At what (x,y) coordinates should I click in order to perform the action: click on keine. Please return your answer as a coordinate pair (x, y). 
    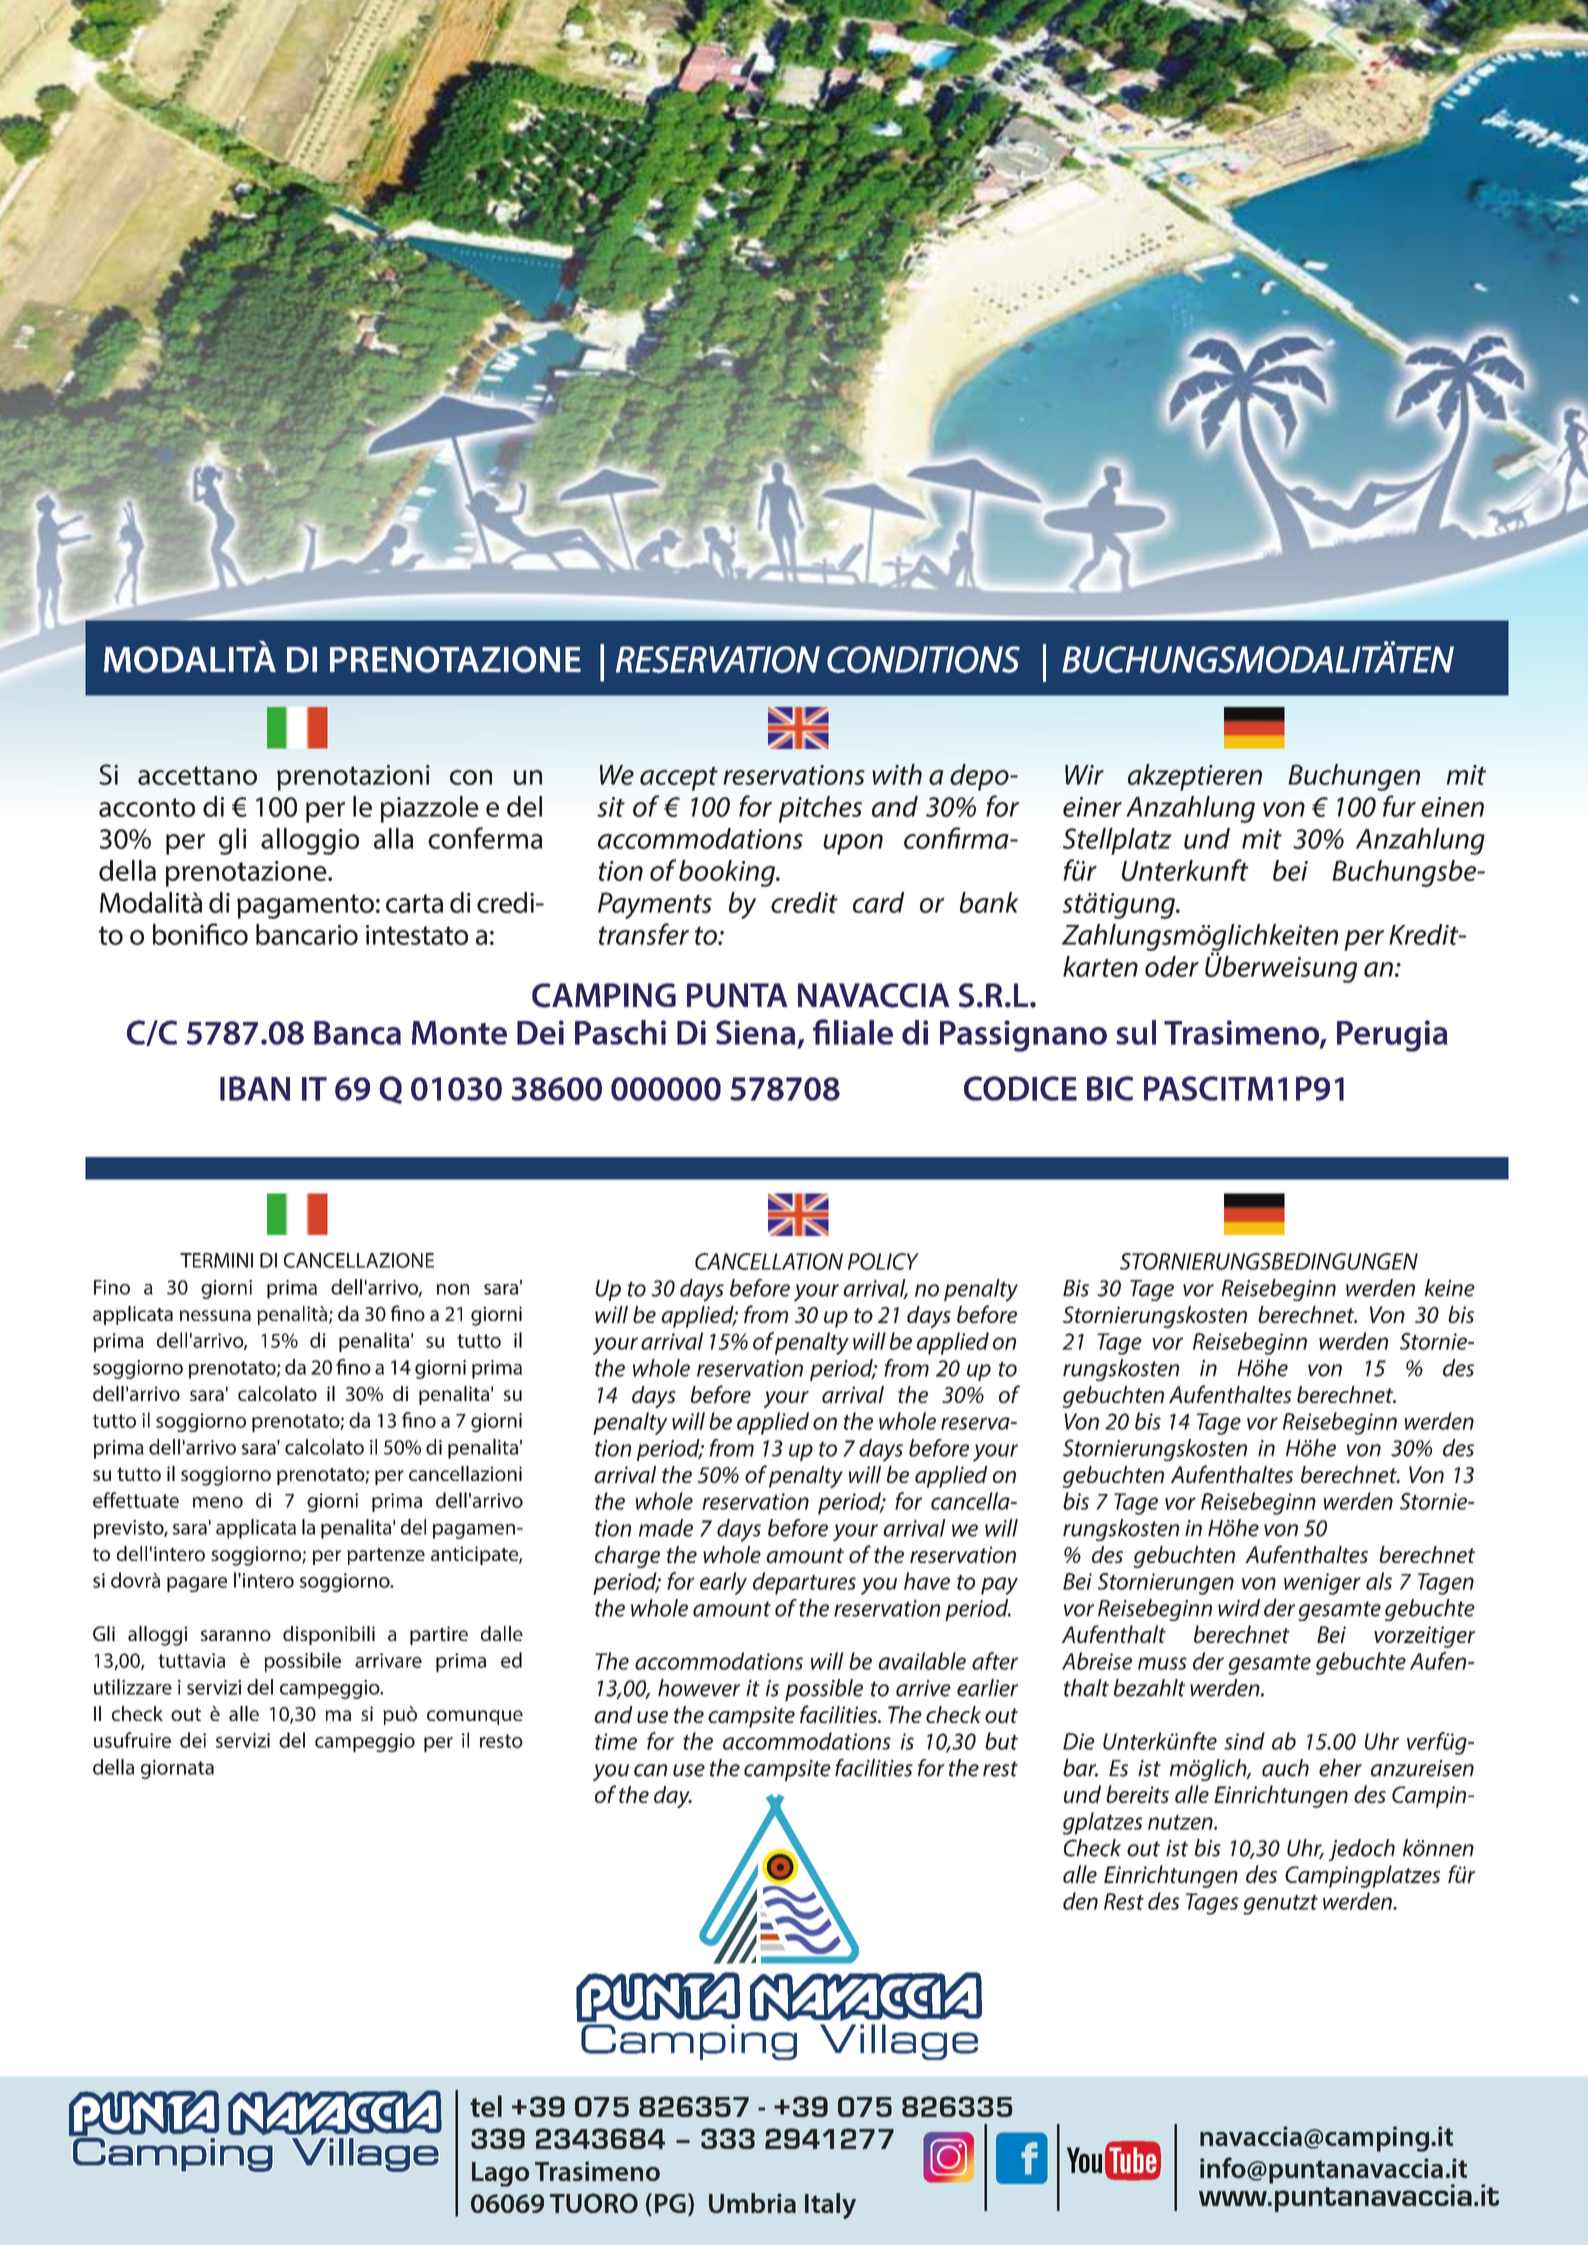
    Looking at the image, I should click on (1450, 1288).
